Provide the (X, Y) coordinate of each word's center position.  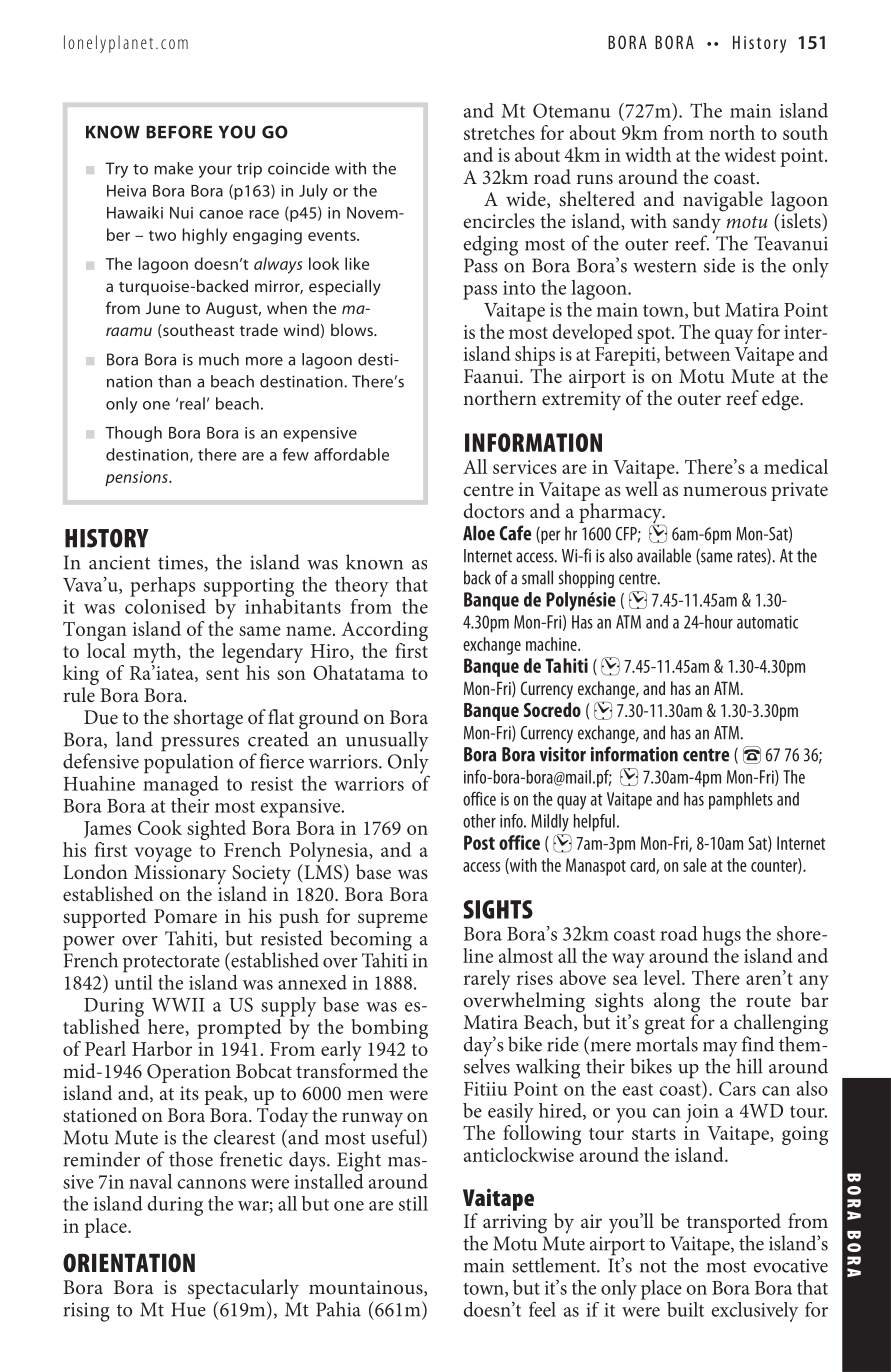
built (685, 1309)
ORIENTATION (129, 1262)
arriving (515, 1224)
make (173, 168)
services (525, 467)
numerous (725, 491)
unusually (387, 742)
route (768, 1001)
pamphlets (741, 801)
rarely (487, 980)
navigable (723, 202)
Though (133, 434)
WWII (178, 1005)
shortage (208, 719)
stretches (499, 132)
